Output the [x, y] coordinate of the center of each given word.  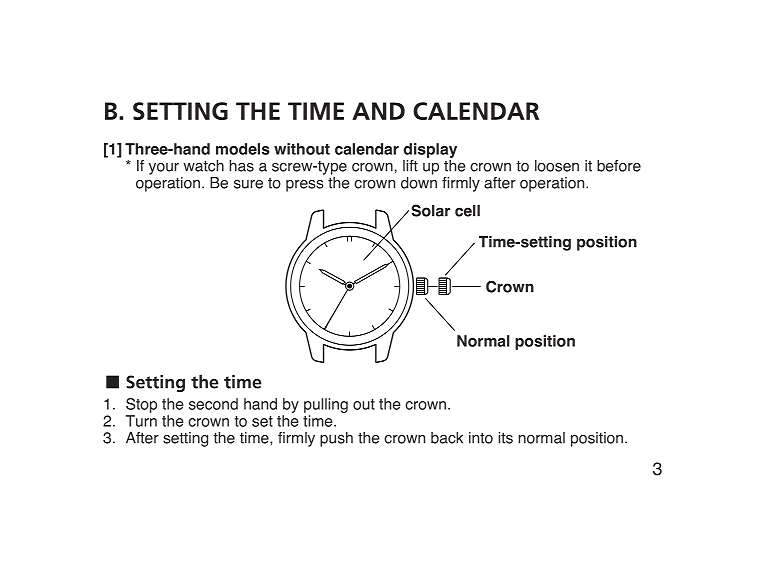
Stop [141, 405]
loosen [557, 166]
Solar [430, 210]
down [419, 181]
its [505, 438]
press [304, 186]
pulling [326, 407]
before [619, 166]
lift [410, 166]
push [336, 439]
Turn [141, 421]
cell [467, 211]
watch [204, 166]
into [481, 438]
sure [248, 184]
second [213, 404]
